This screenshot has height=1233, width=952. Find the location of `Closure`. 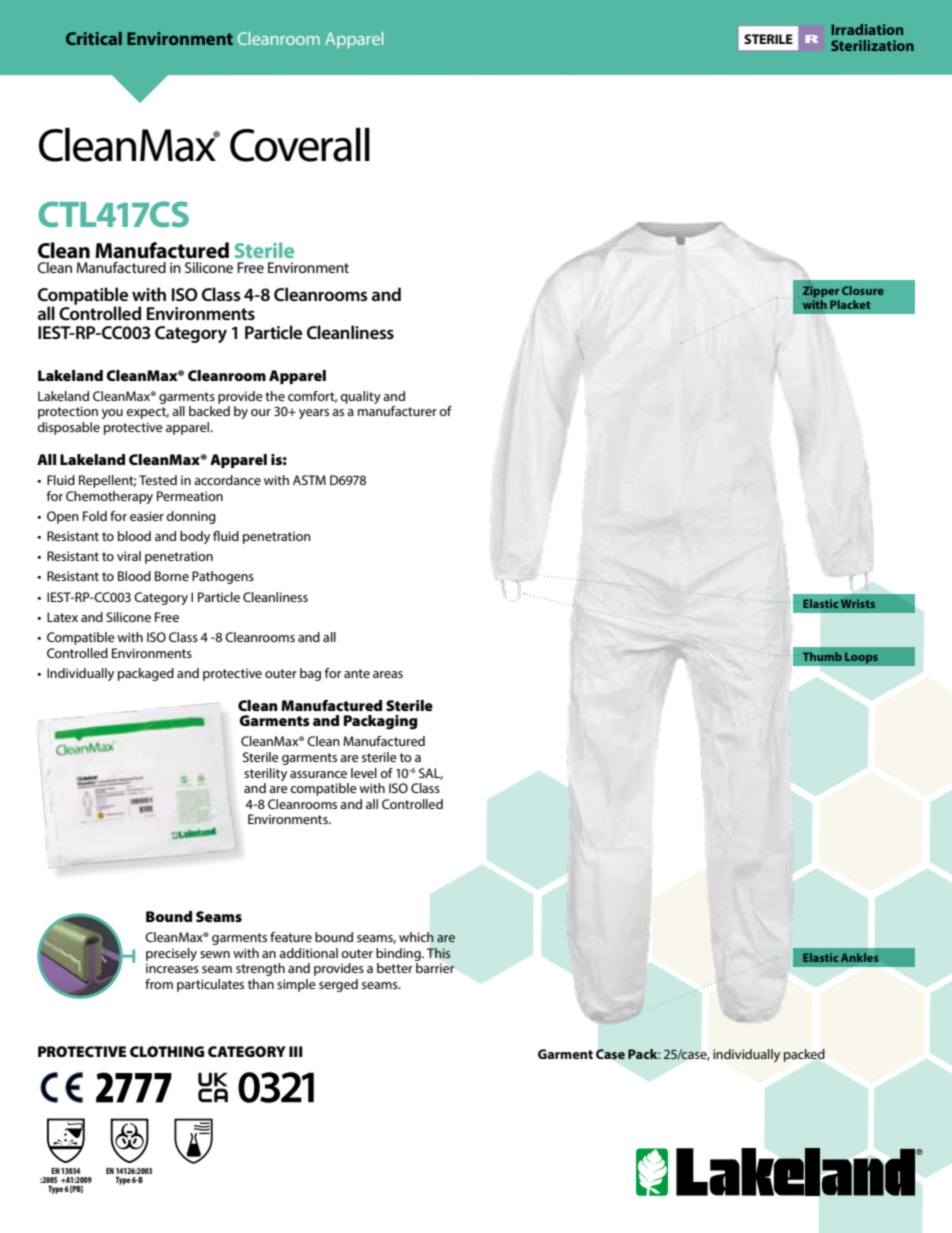

Closure is located at coordinates (863, 290).
